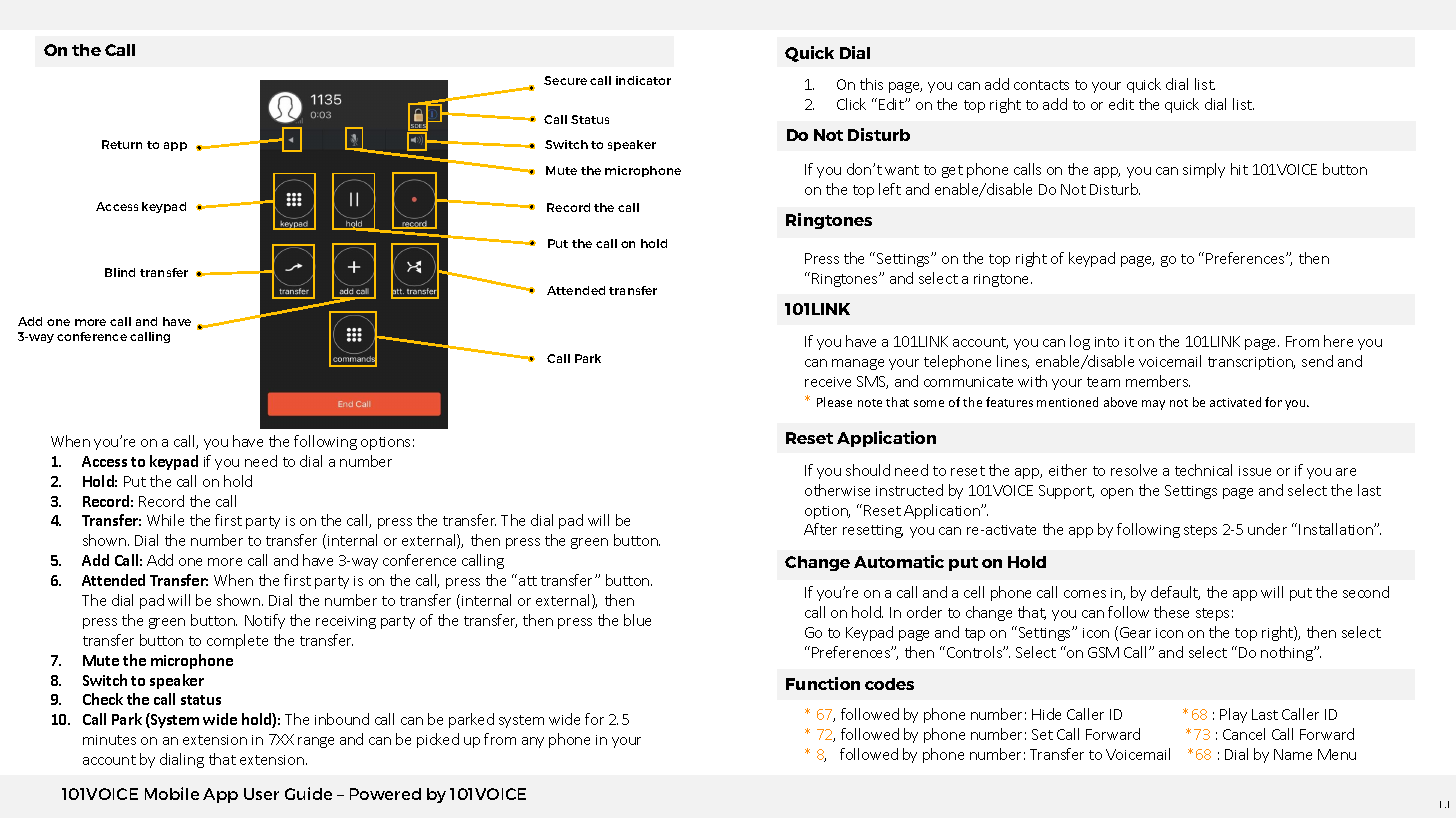 Image resolution: width=1456 pixels, height=818 pixels. Describe the element at coordinates (820, 529) in the image. I see `After` at that location.
